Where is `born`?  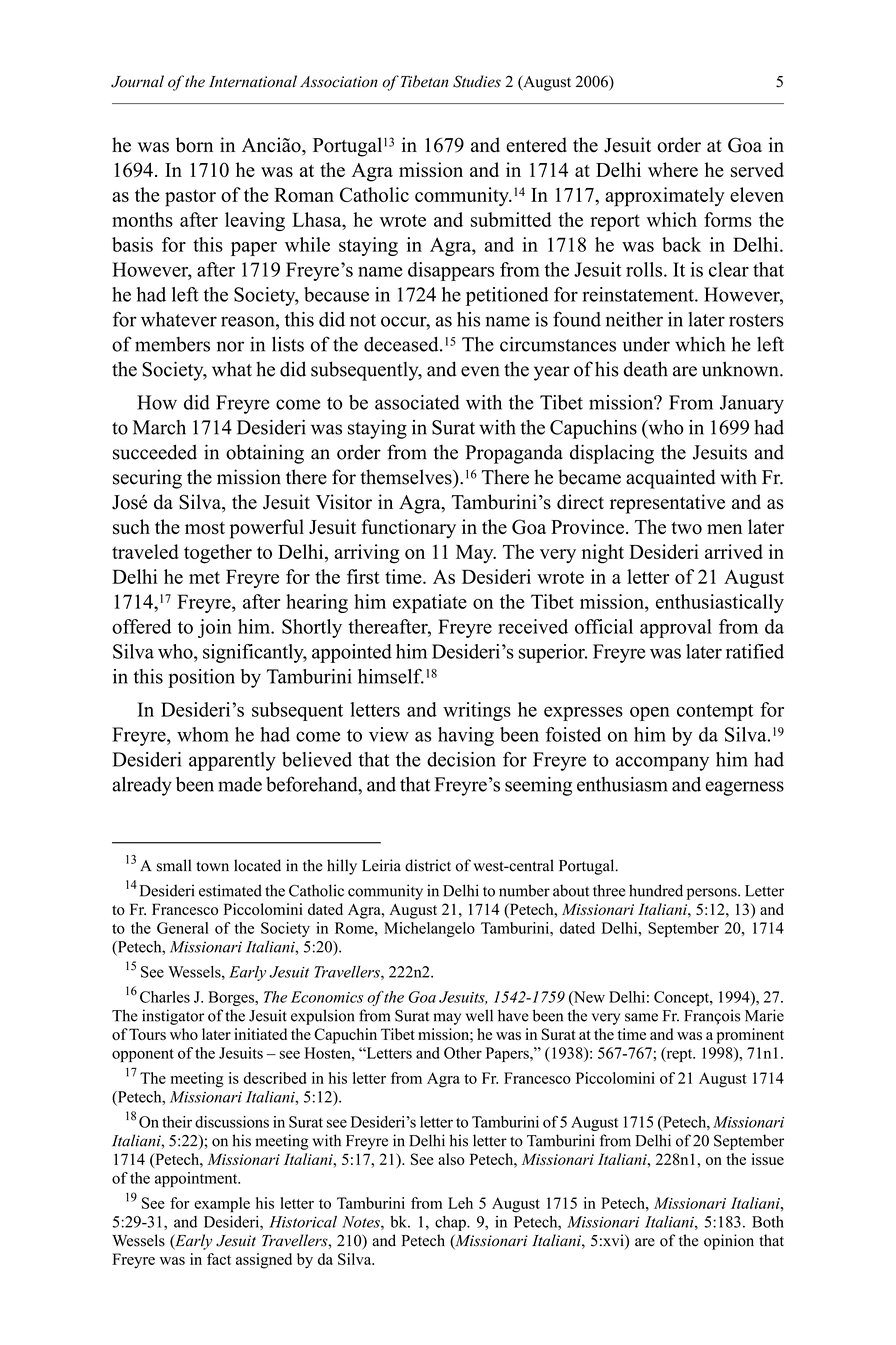 born is located at coordinates (194, 145).
